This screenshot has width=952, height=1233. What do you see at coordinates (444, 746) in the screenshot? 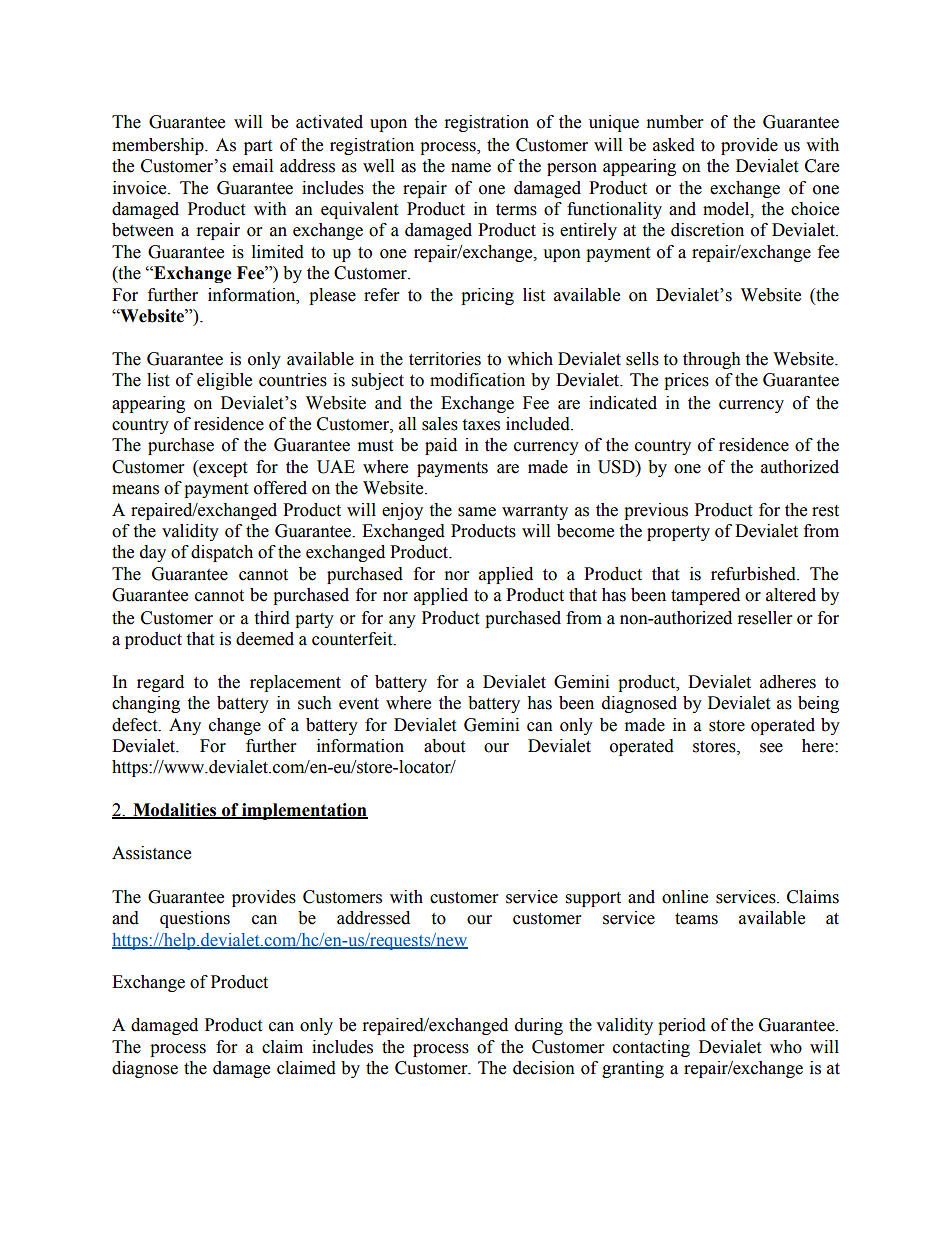
I see `about` at bounding box center [444, 746].
